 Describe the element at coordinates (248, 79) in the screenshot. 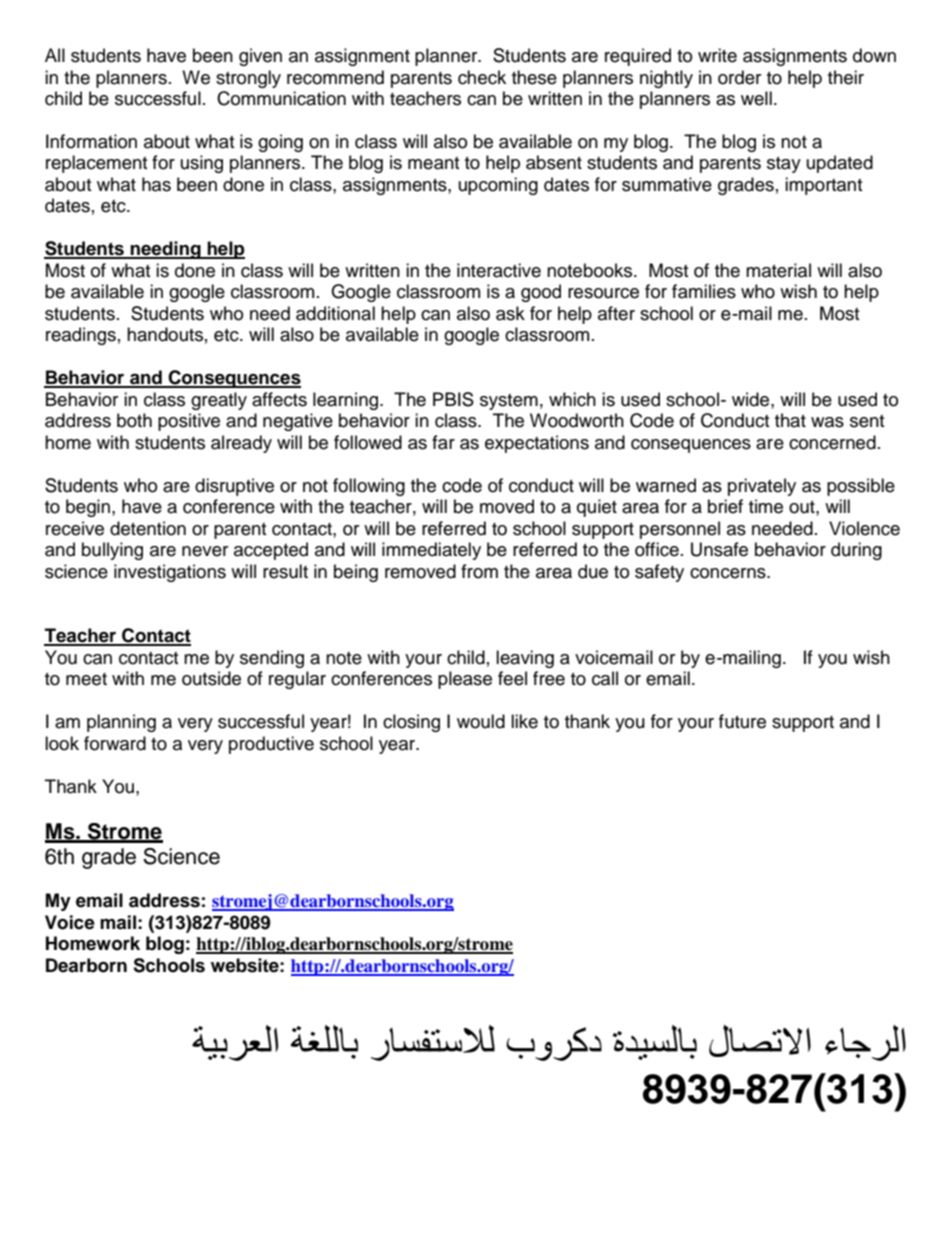

I see `strongly` at that location.
